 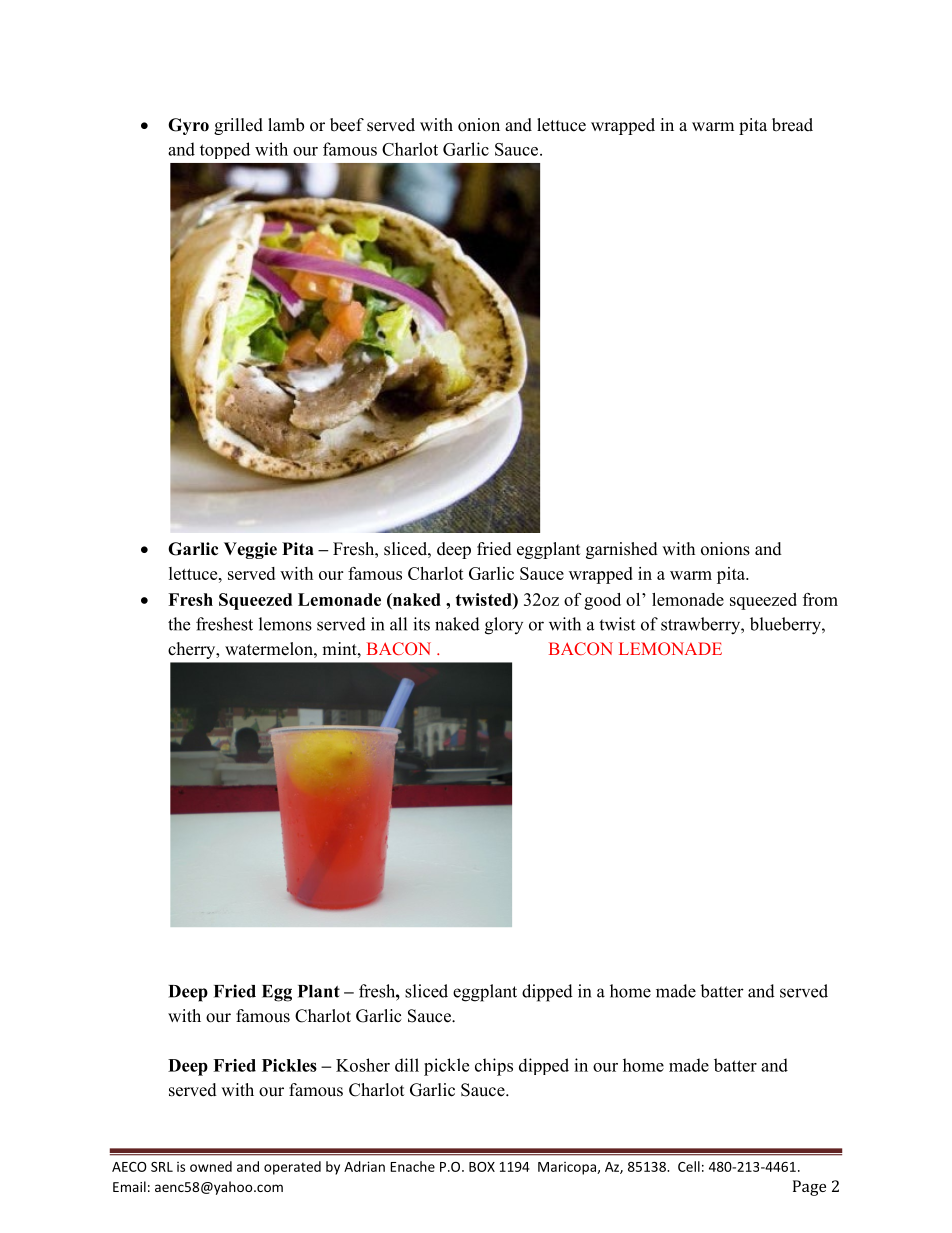 I want to click on glory, so click(x=504, y=626).
